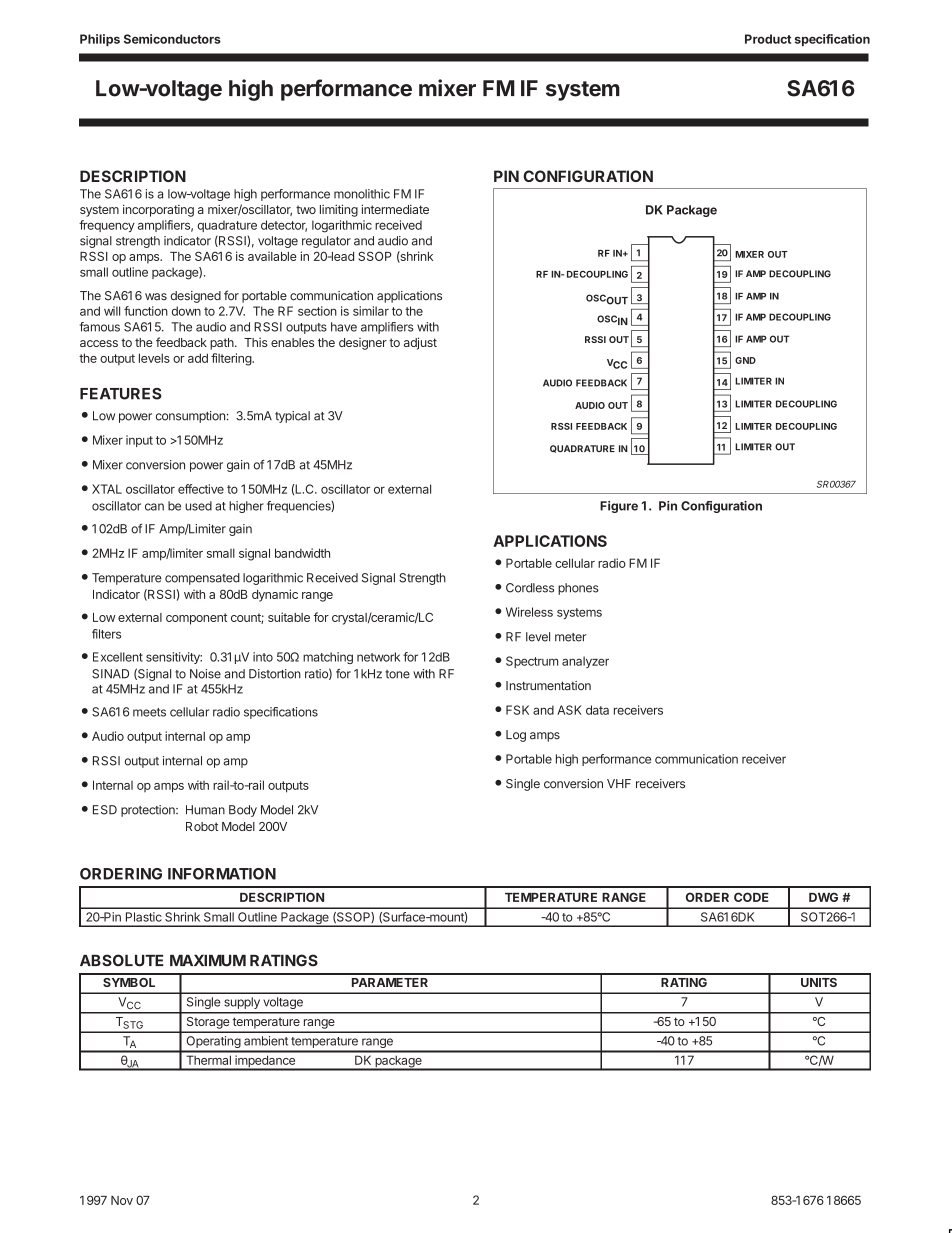  What do you see at coordinates (266, 1041) in the image?
I see `ambient` at bounding box center [266, 1041].
